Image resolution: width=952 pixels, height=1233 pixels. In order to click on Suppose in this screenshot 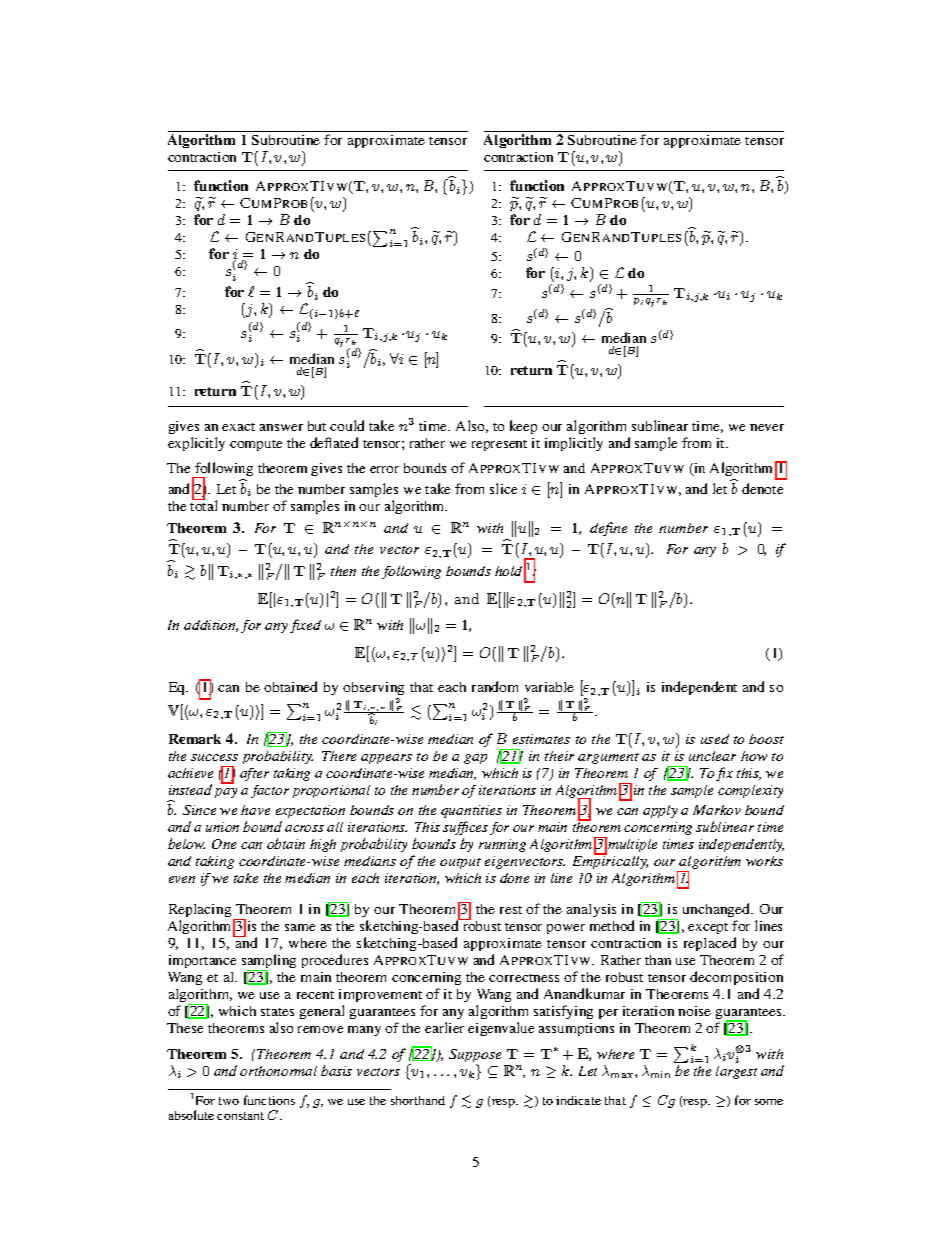, I will do `click(475, 1057)`.
